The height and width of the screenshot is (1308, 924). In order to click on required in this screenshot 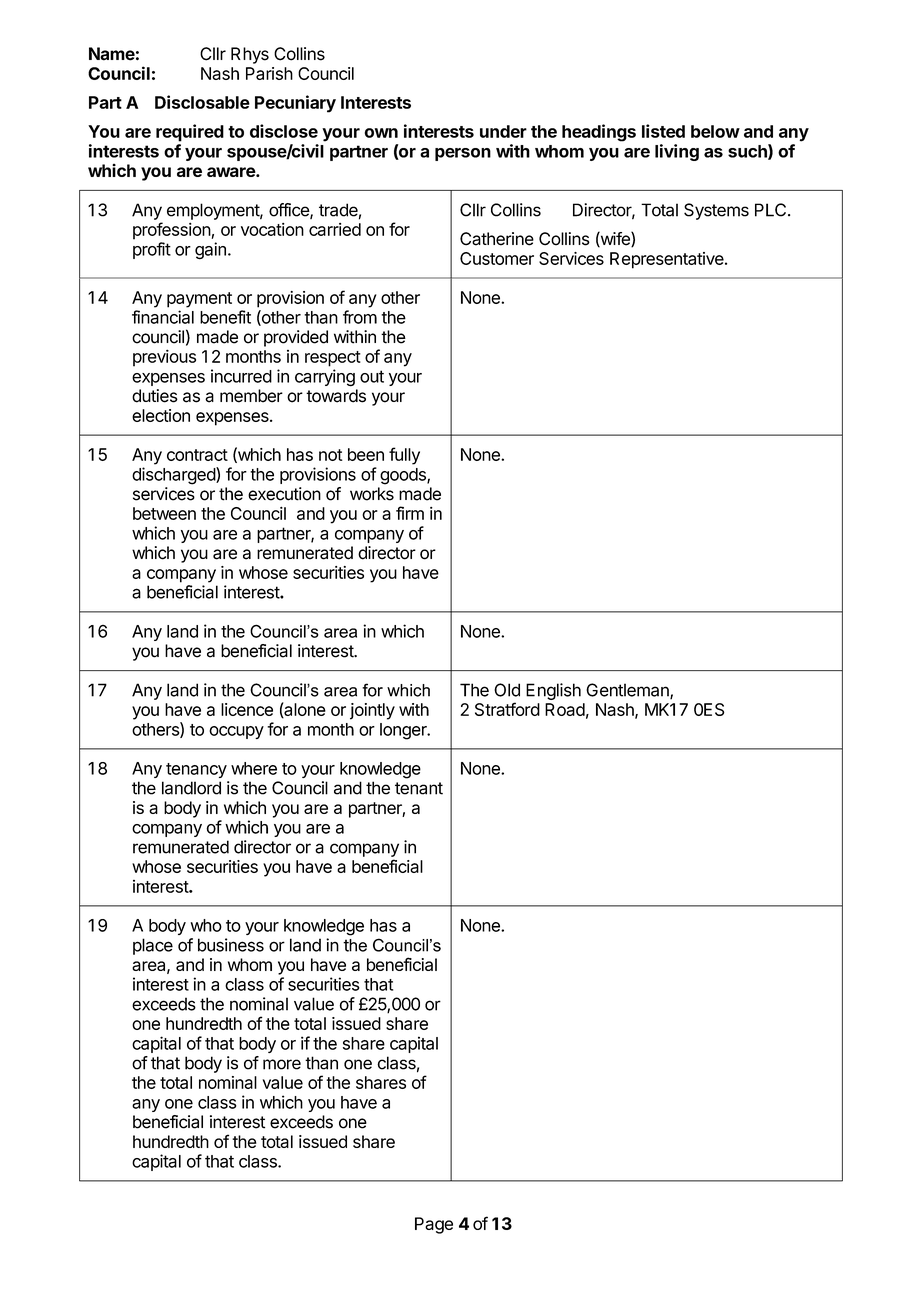, I will do `click(190, 133)`.
